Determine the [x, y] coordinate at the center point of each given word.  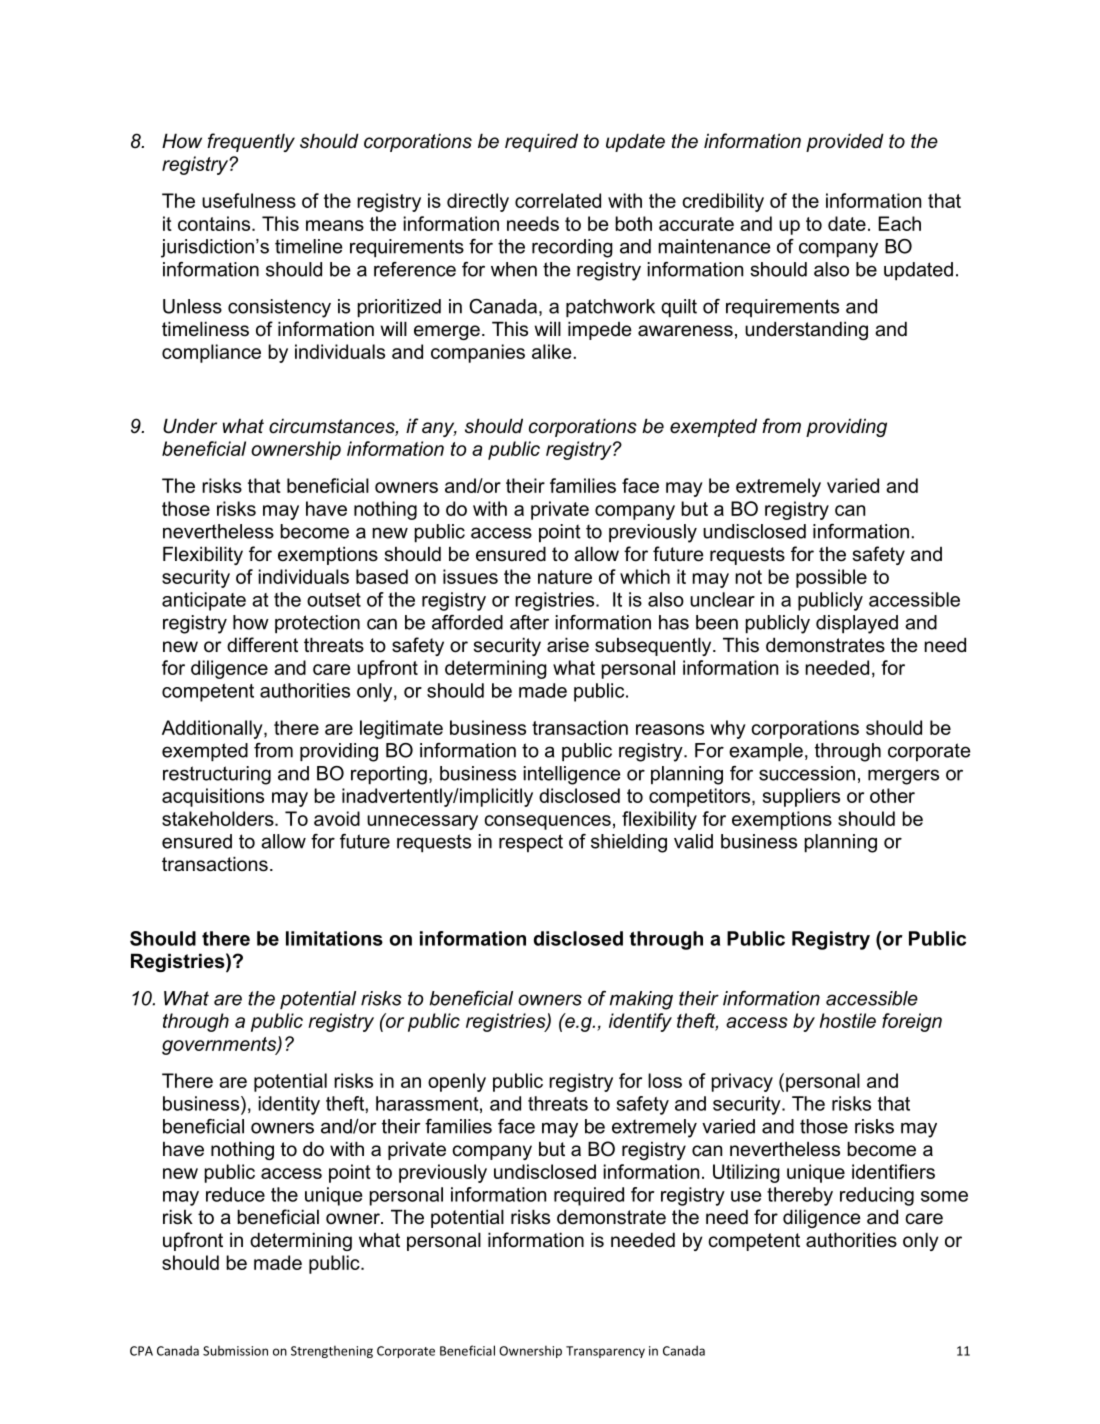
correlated [558, 200]
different [262, 645]
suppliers [801, 797]
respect [531, 843]
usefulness [249, 200]
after [529, 622]
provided [845, 142]
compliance [211, 353]
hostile [847, 1020]
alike [553, 351]
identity [289, 1105]
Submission [235, 1350]
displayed [857, 624]
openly [457, 1082]
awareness [685, 331]
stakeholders [219, 818]
